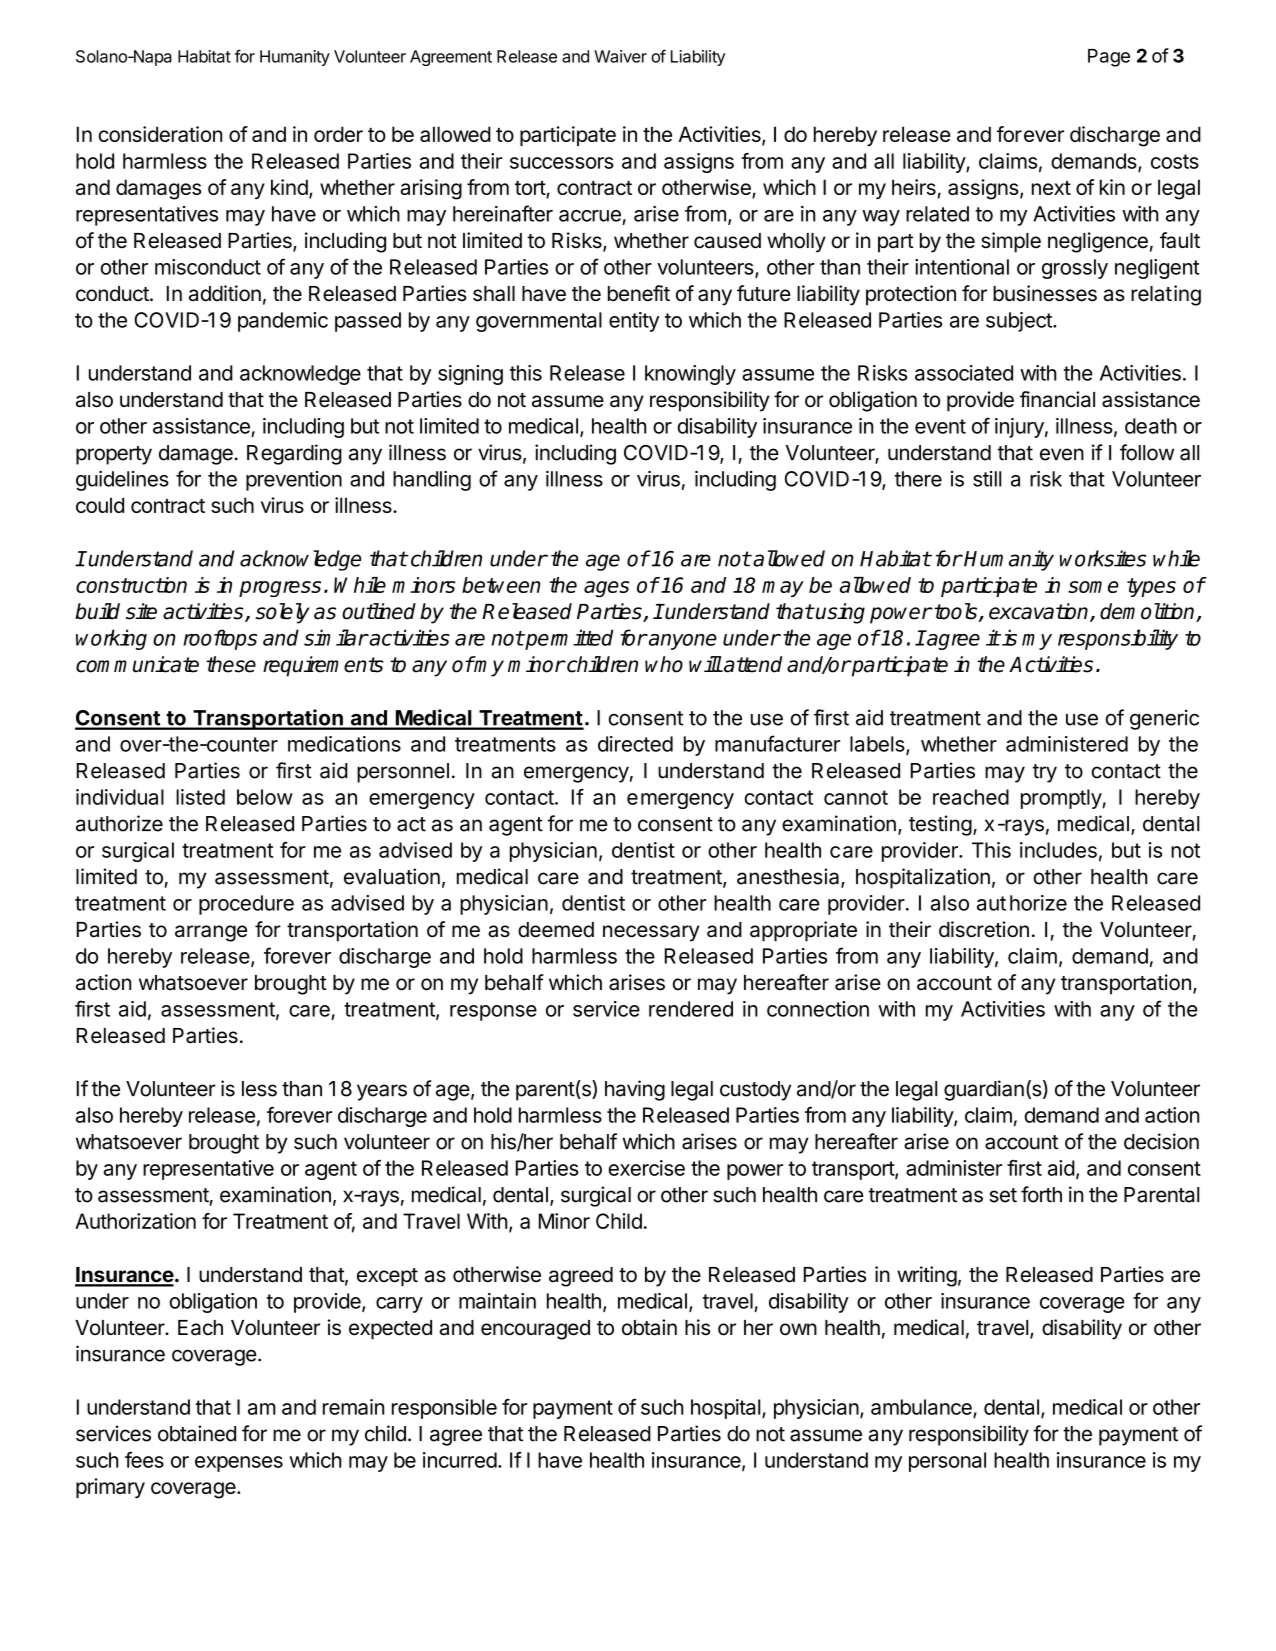  Describe the element at coordinates (635, 744) in the page. I see `directed` at that location.
